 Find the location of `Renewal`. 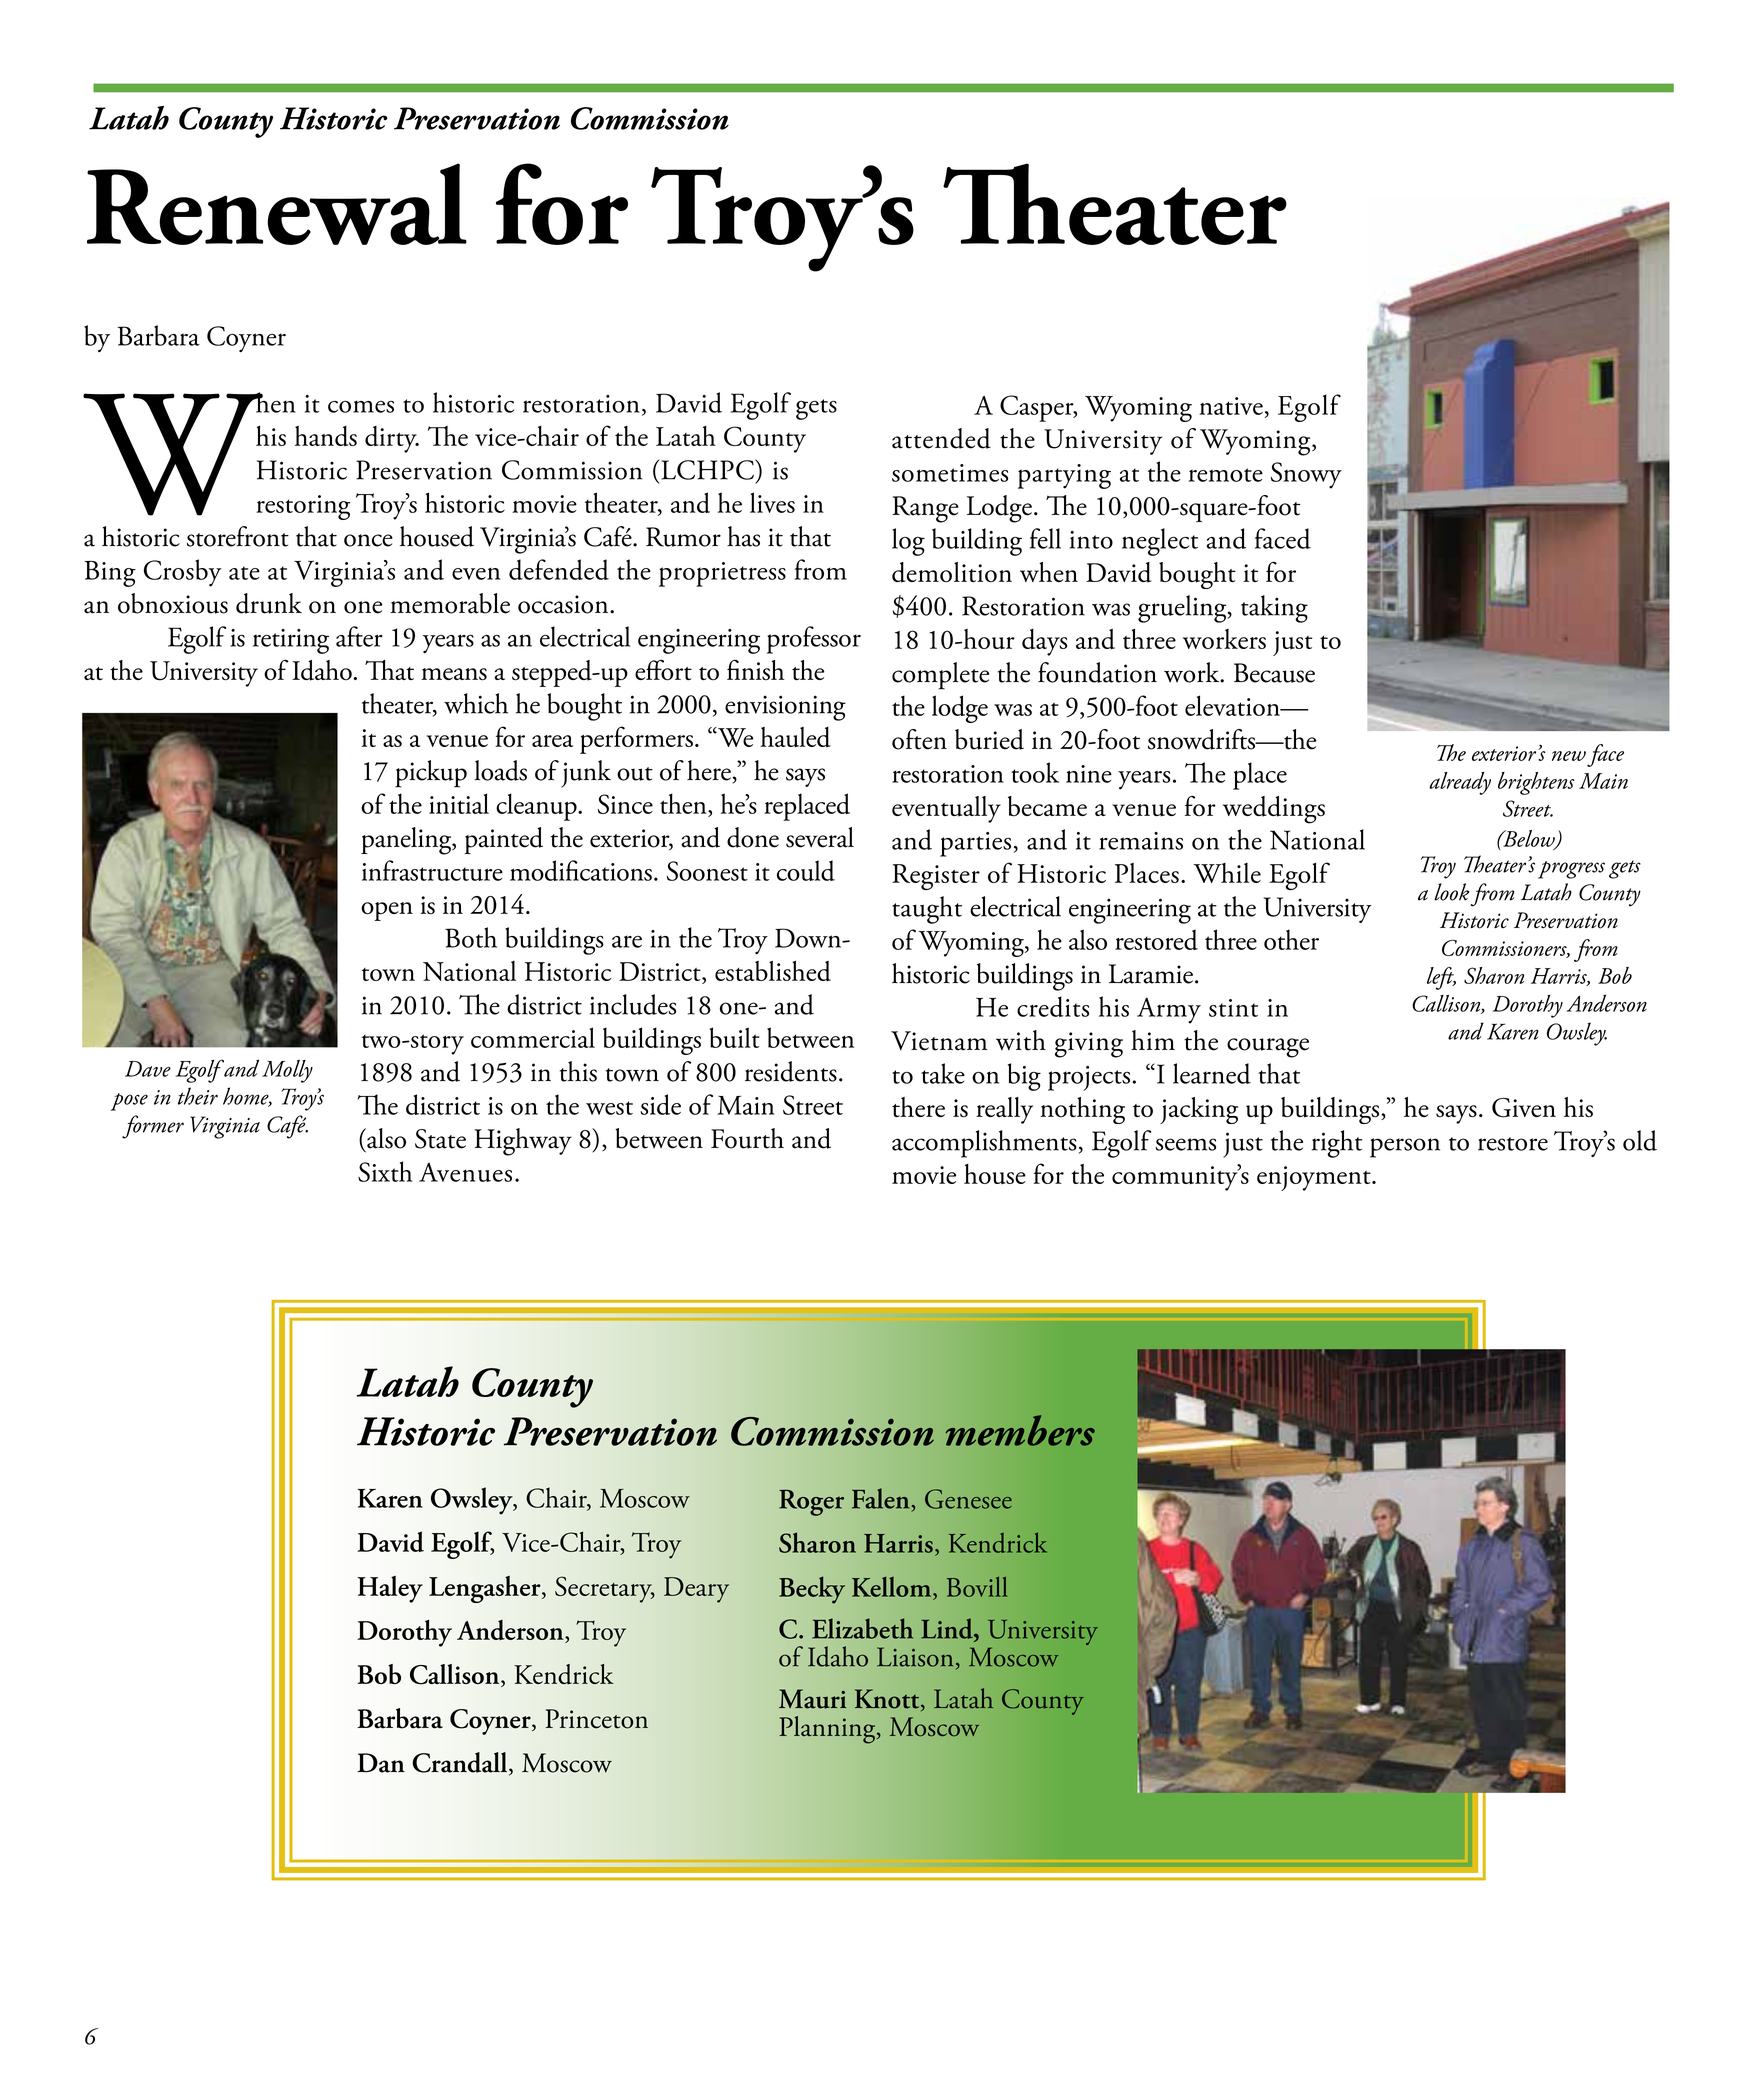

Renewal is located at coordinates (277, 204).
